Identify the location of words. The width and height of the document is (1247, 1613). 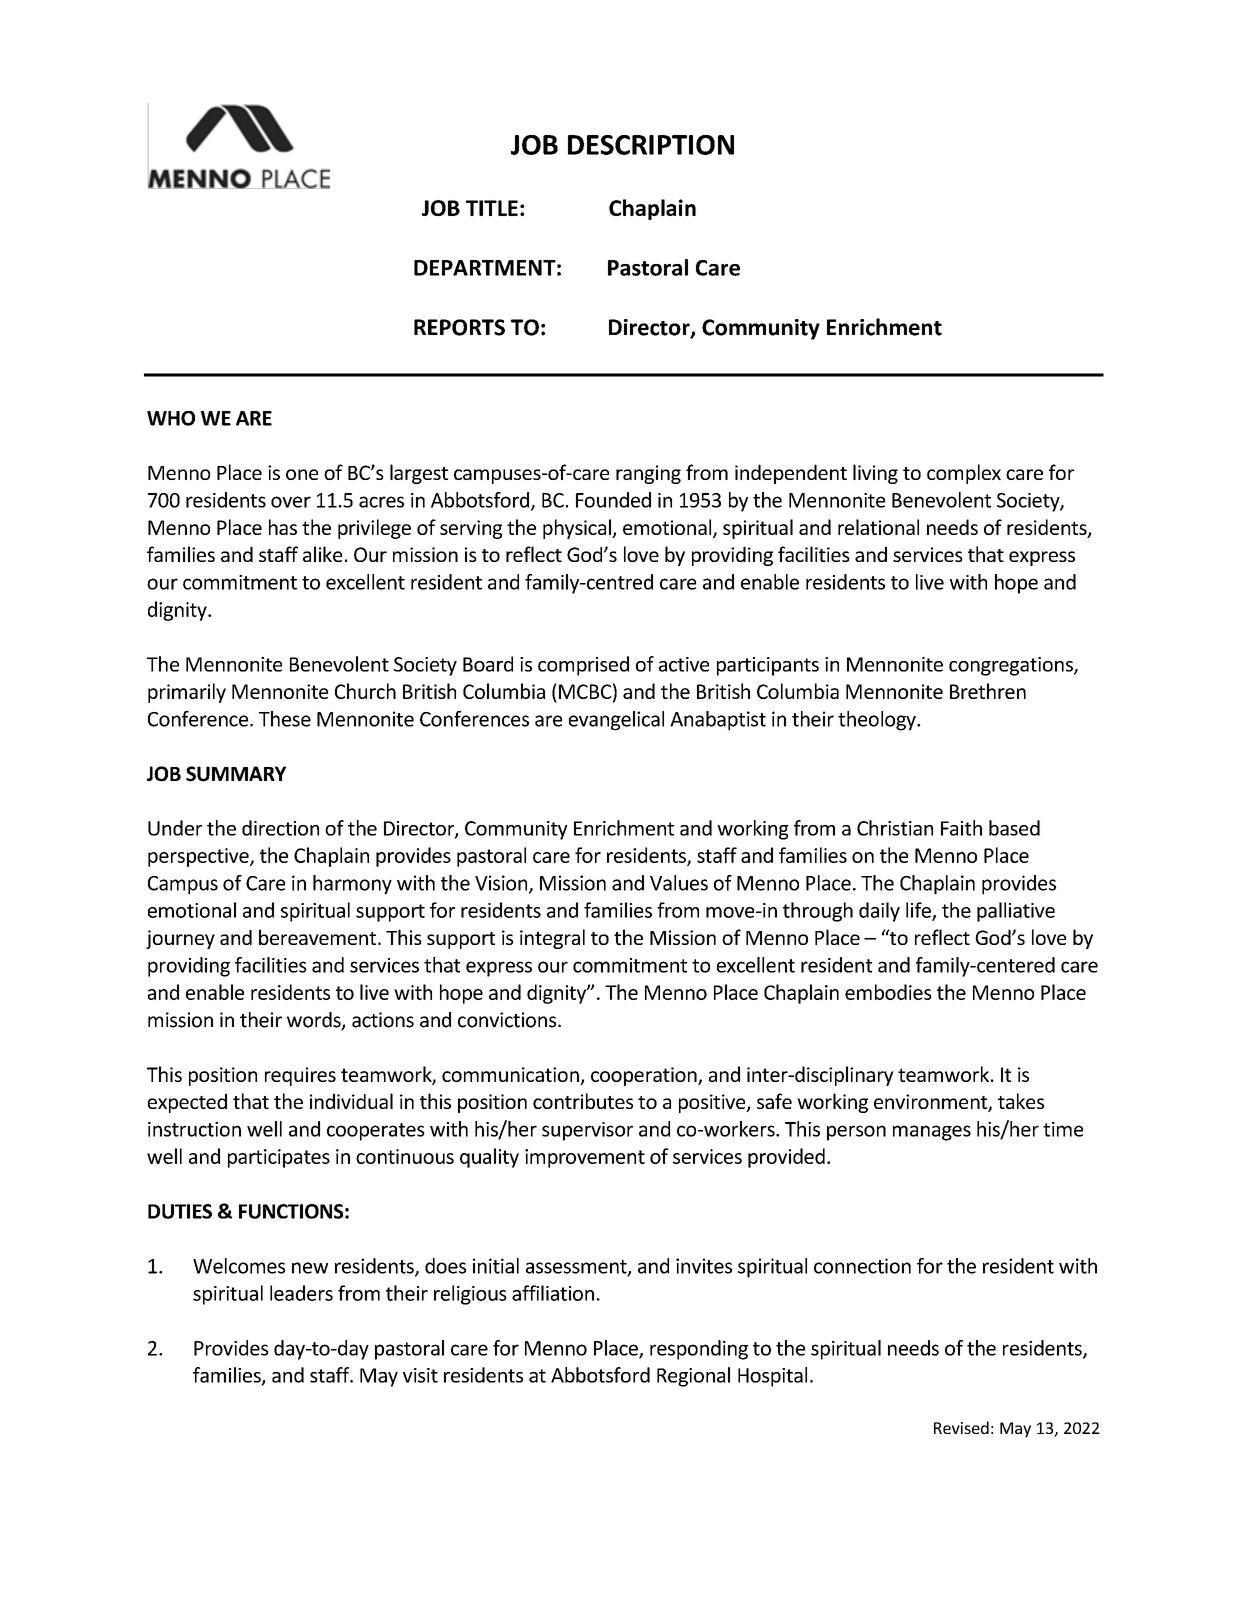
(315, 1021).
